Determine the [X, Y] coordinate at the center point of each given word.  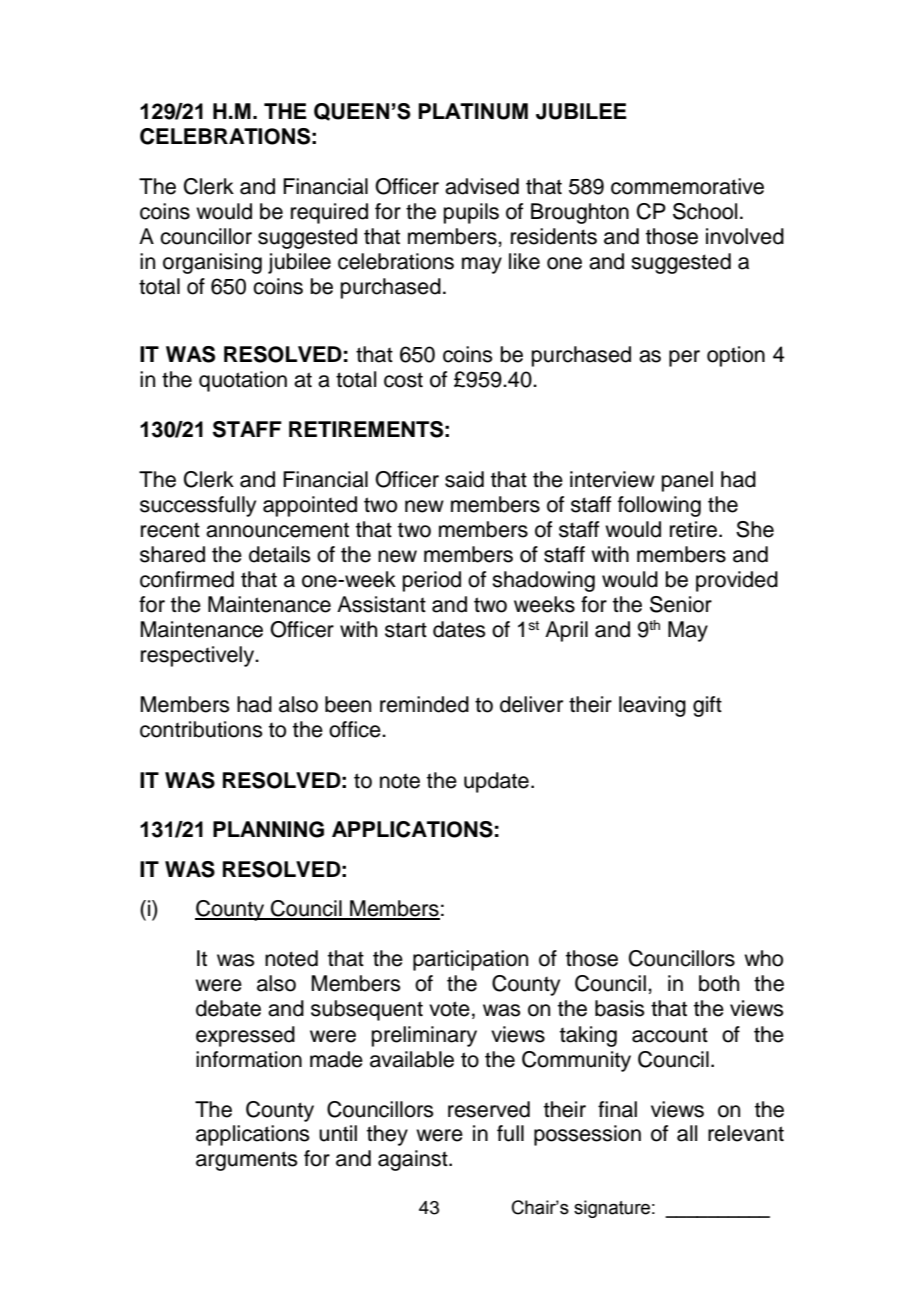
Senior [681, 604]
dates [459, 629]
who [763, 958]
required [329, 213]
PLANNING [268, 829]
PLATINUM [473, 111]
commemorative [687, 186]
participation [470, 960]
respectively [199, 656]
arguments [247, 1161]
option [736, 356]
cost [403, 380]
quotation [243, 381]
